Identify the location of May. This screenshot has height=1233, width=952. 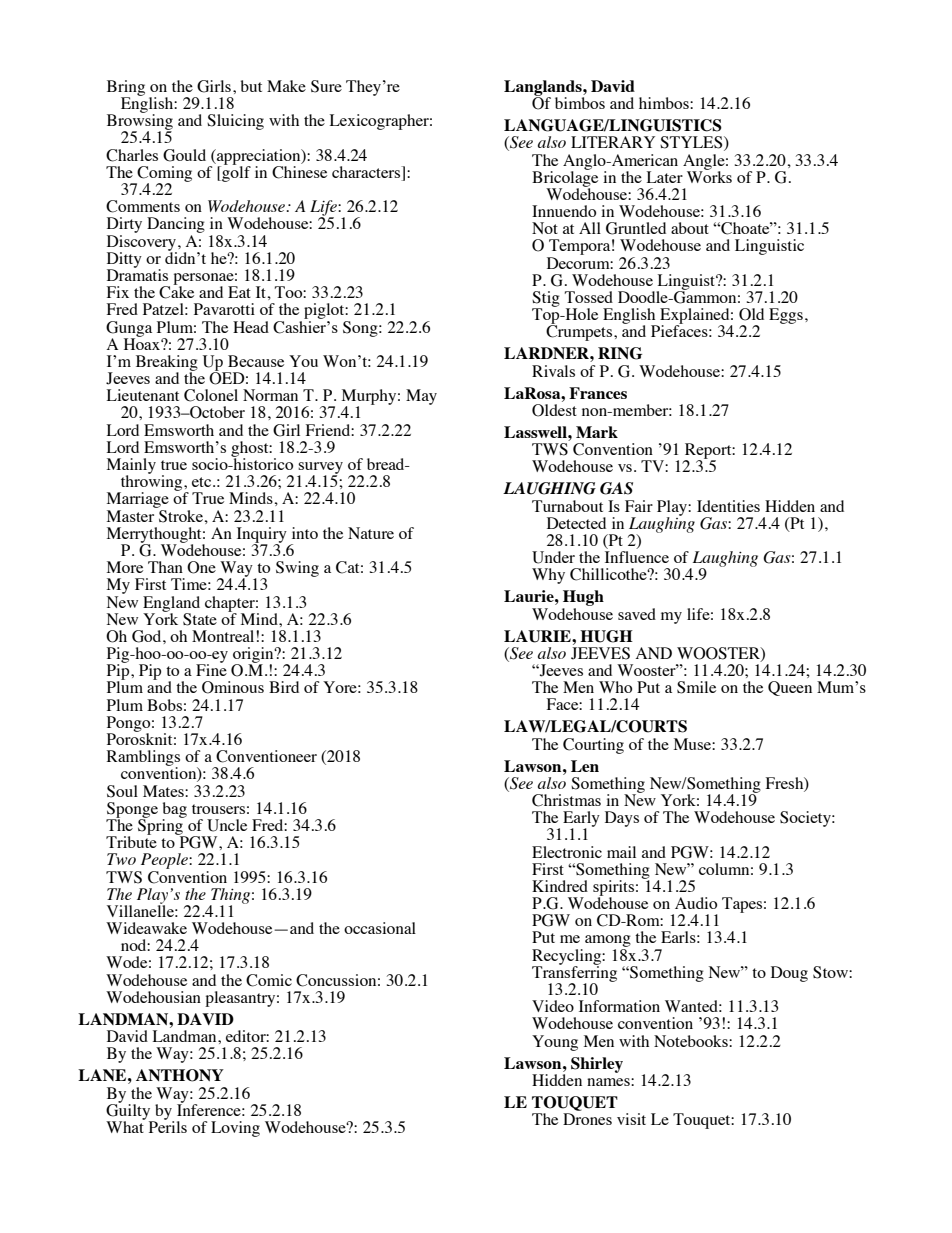
(421, 397).
